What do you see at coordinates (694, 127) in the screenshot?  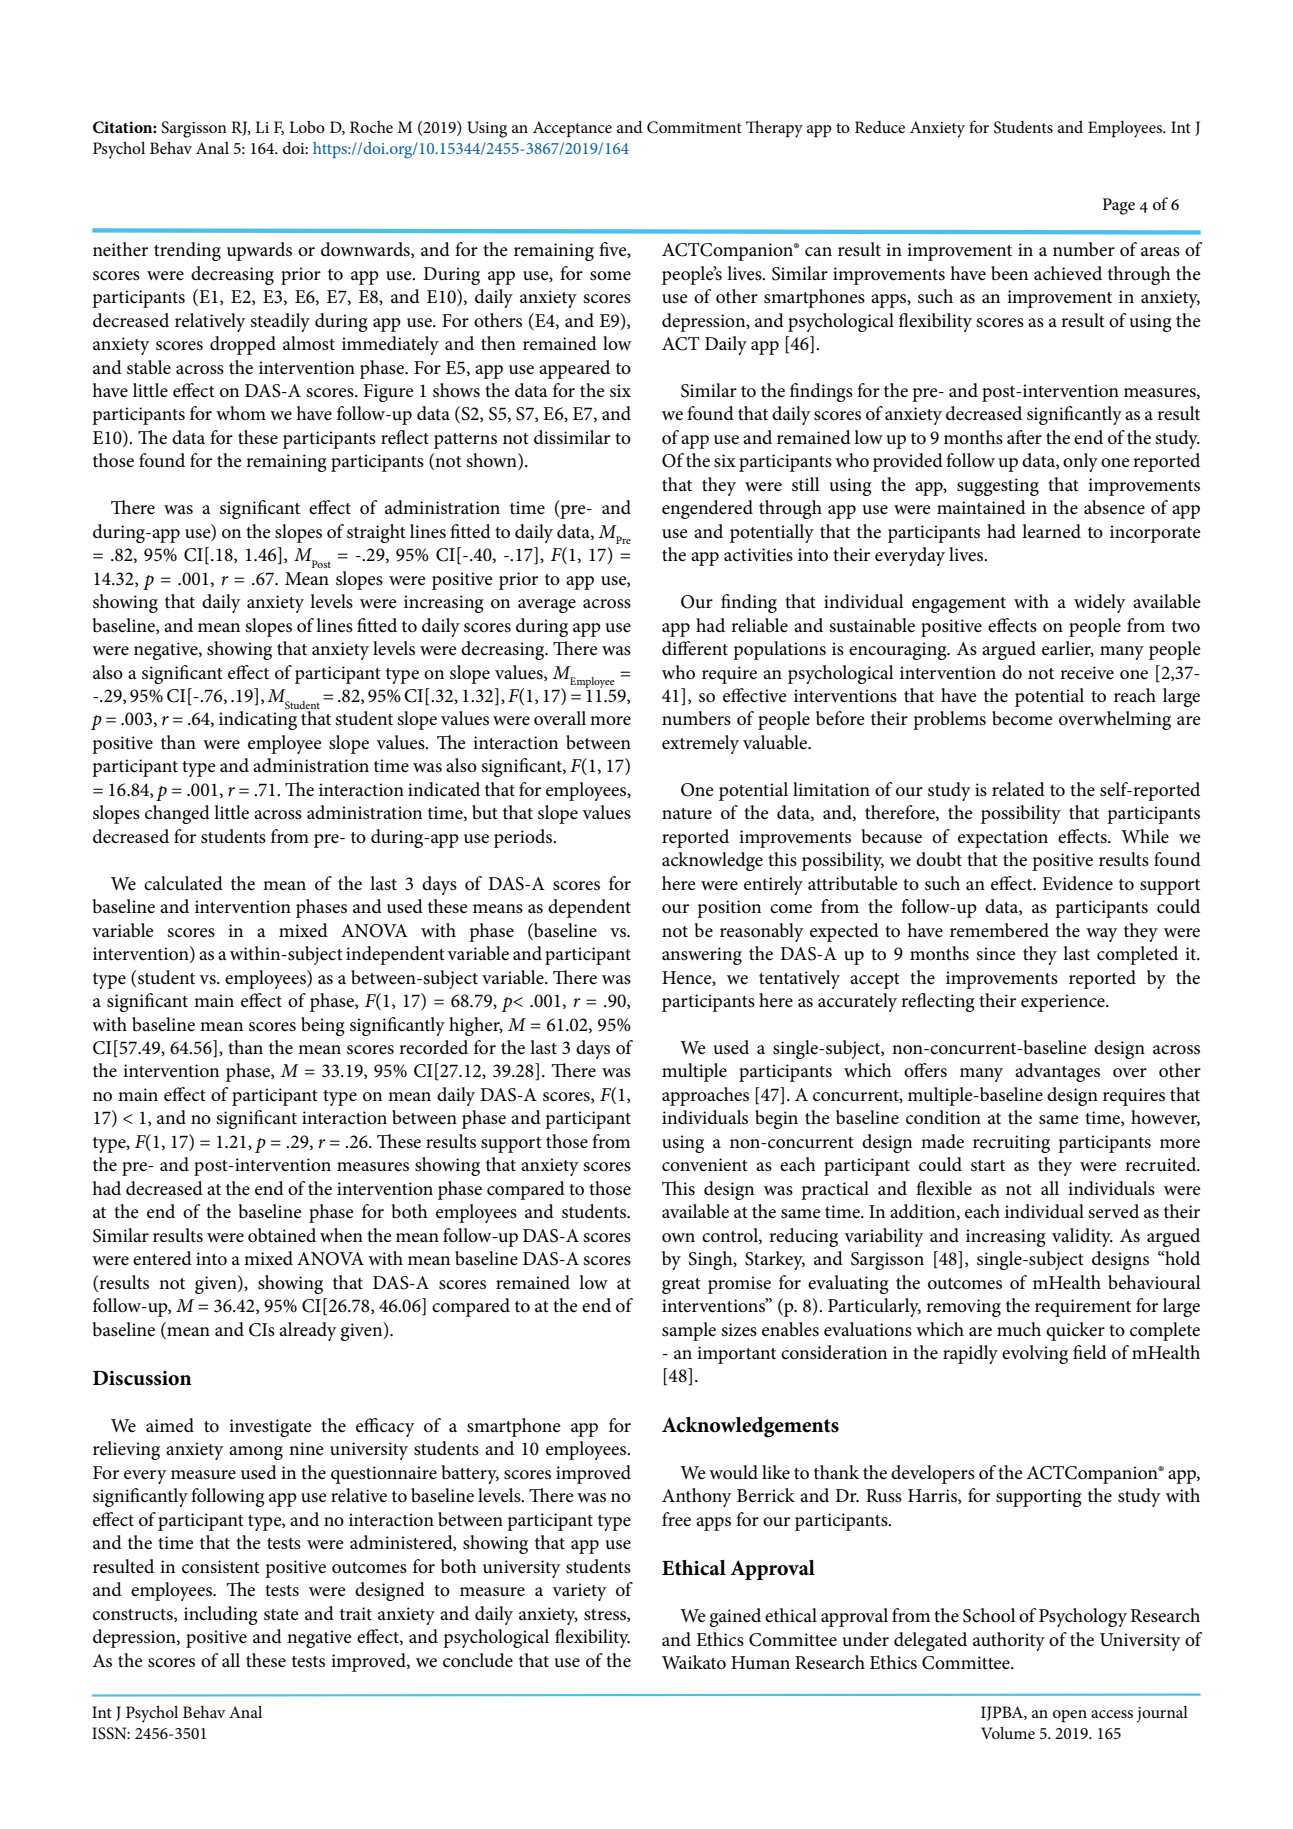 I see `Commitment` at bounding box center [694, 127].
